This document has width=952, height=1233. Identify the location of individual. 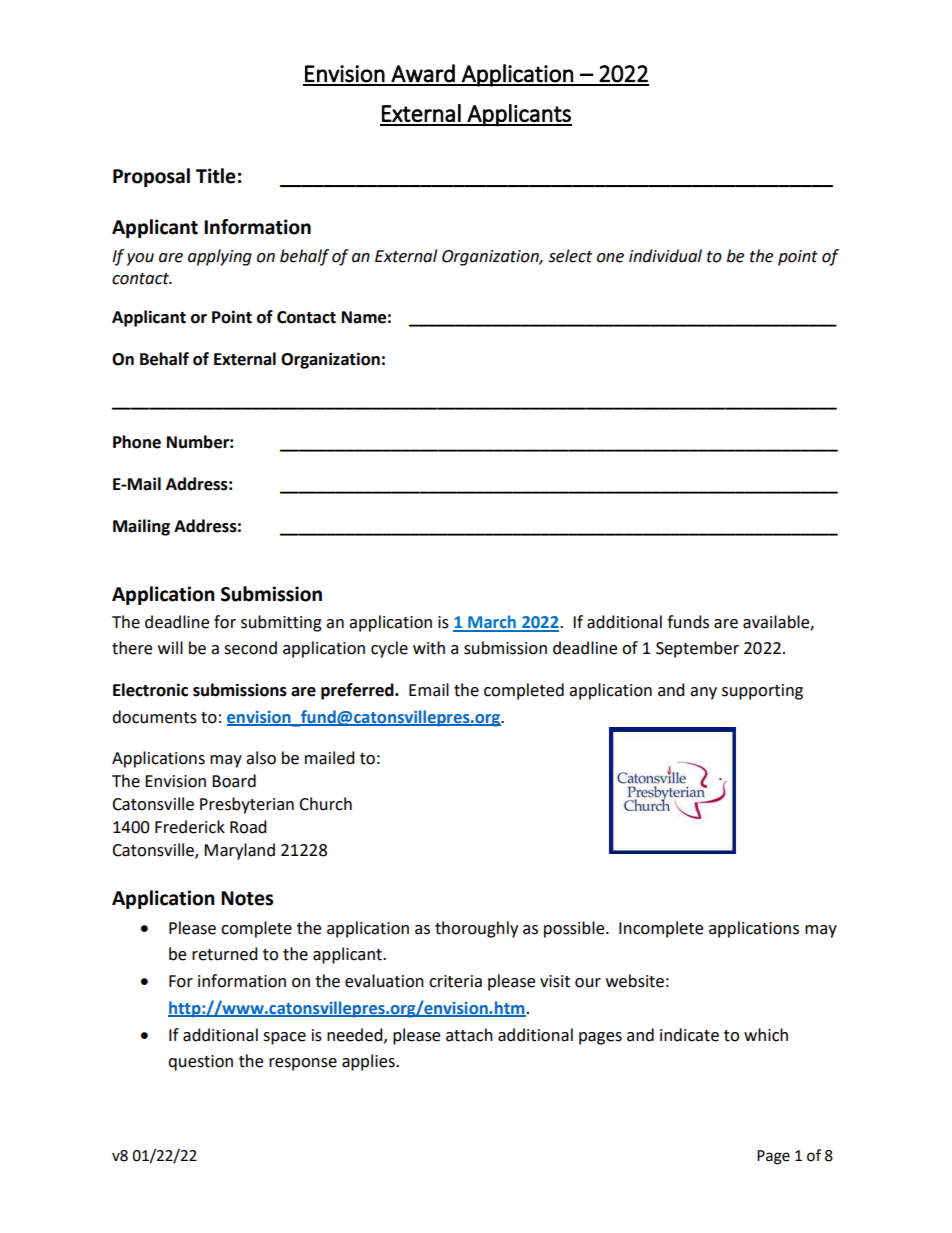
(665, 256).
